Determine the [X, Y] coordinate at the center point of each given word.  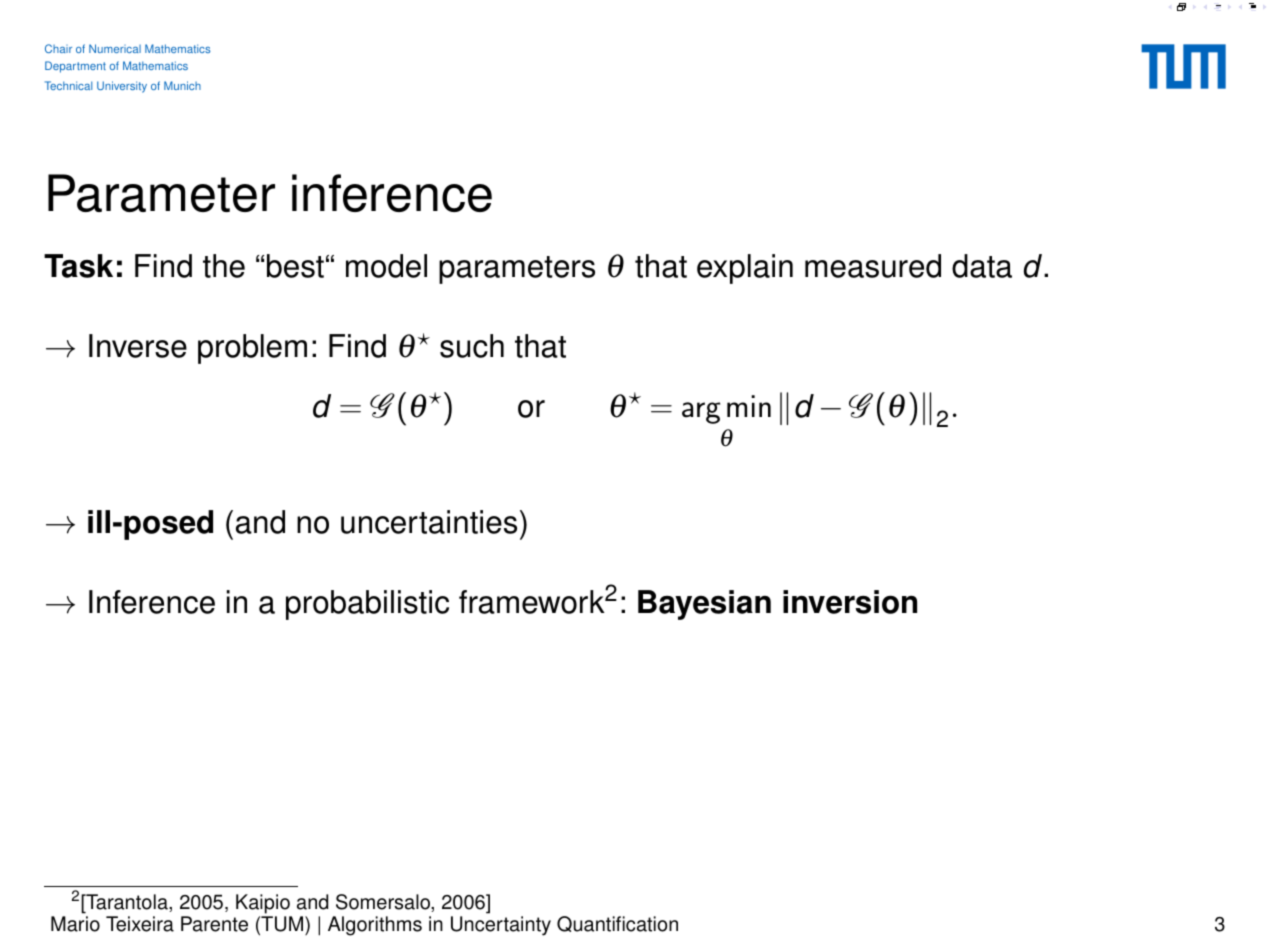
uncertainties [429, 522]
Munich [182, 85]
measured [873, 266]
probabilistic [367, 605]
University [122, 87]
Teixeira [140, 924]
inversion [850, 602]
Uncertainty [501, 926]
